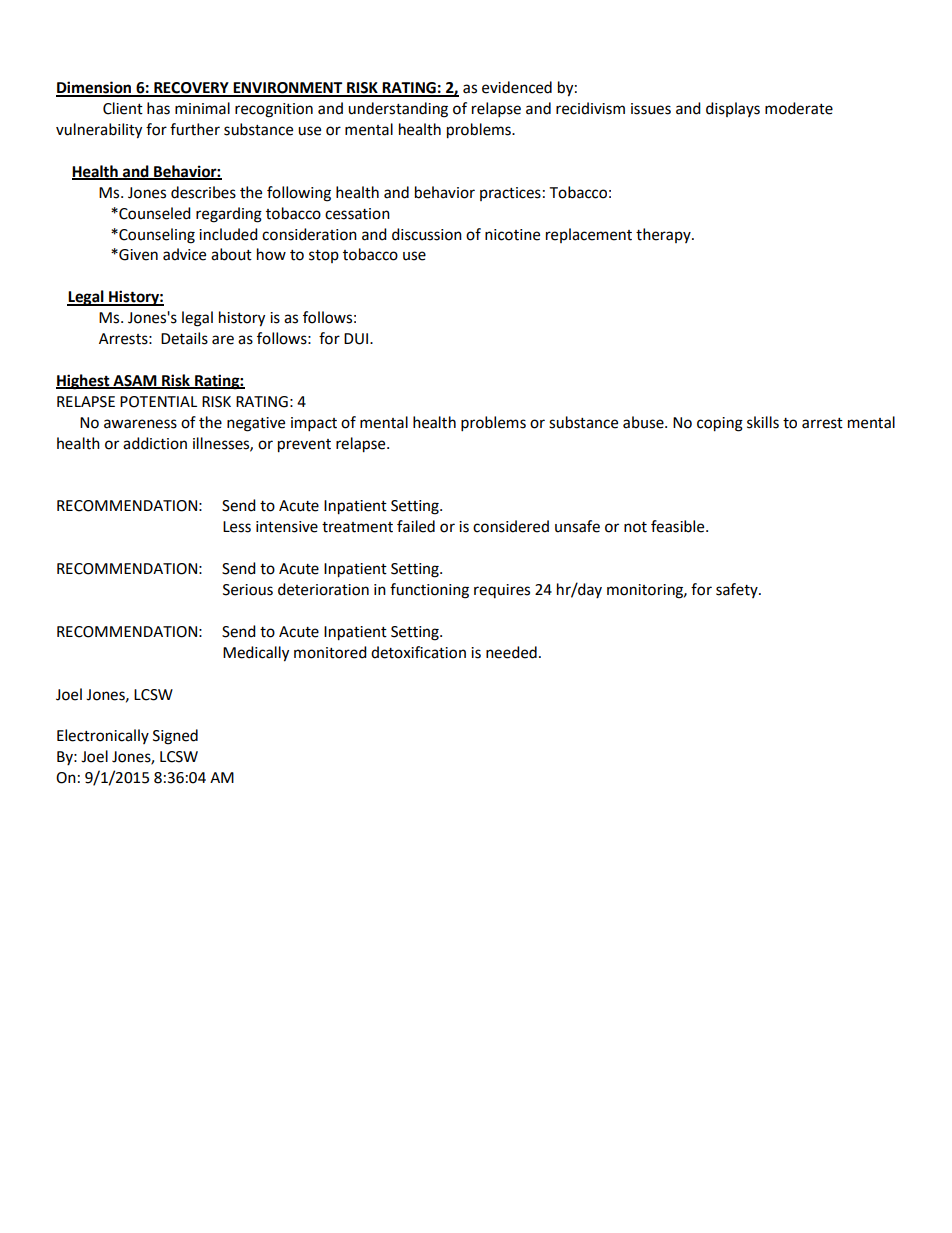 This document has height=1233, width=952. What do you see at coordinates (398, 110) in the document?
I see `understanding` at bounding box center [398, 110].
